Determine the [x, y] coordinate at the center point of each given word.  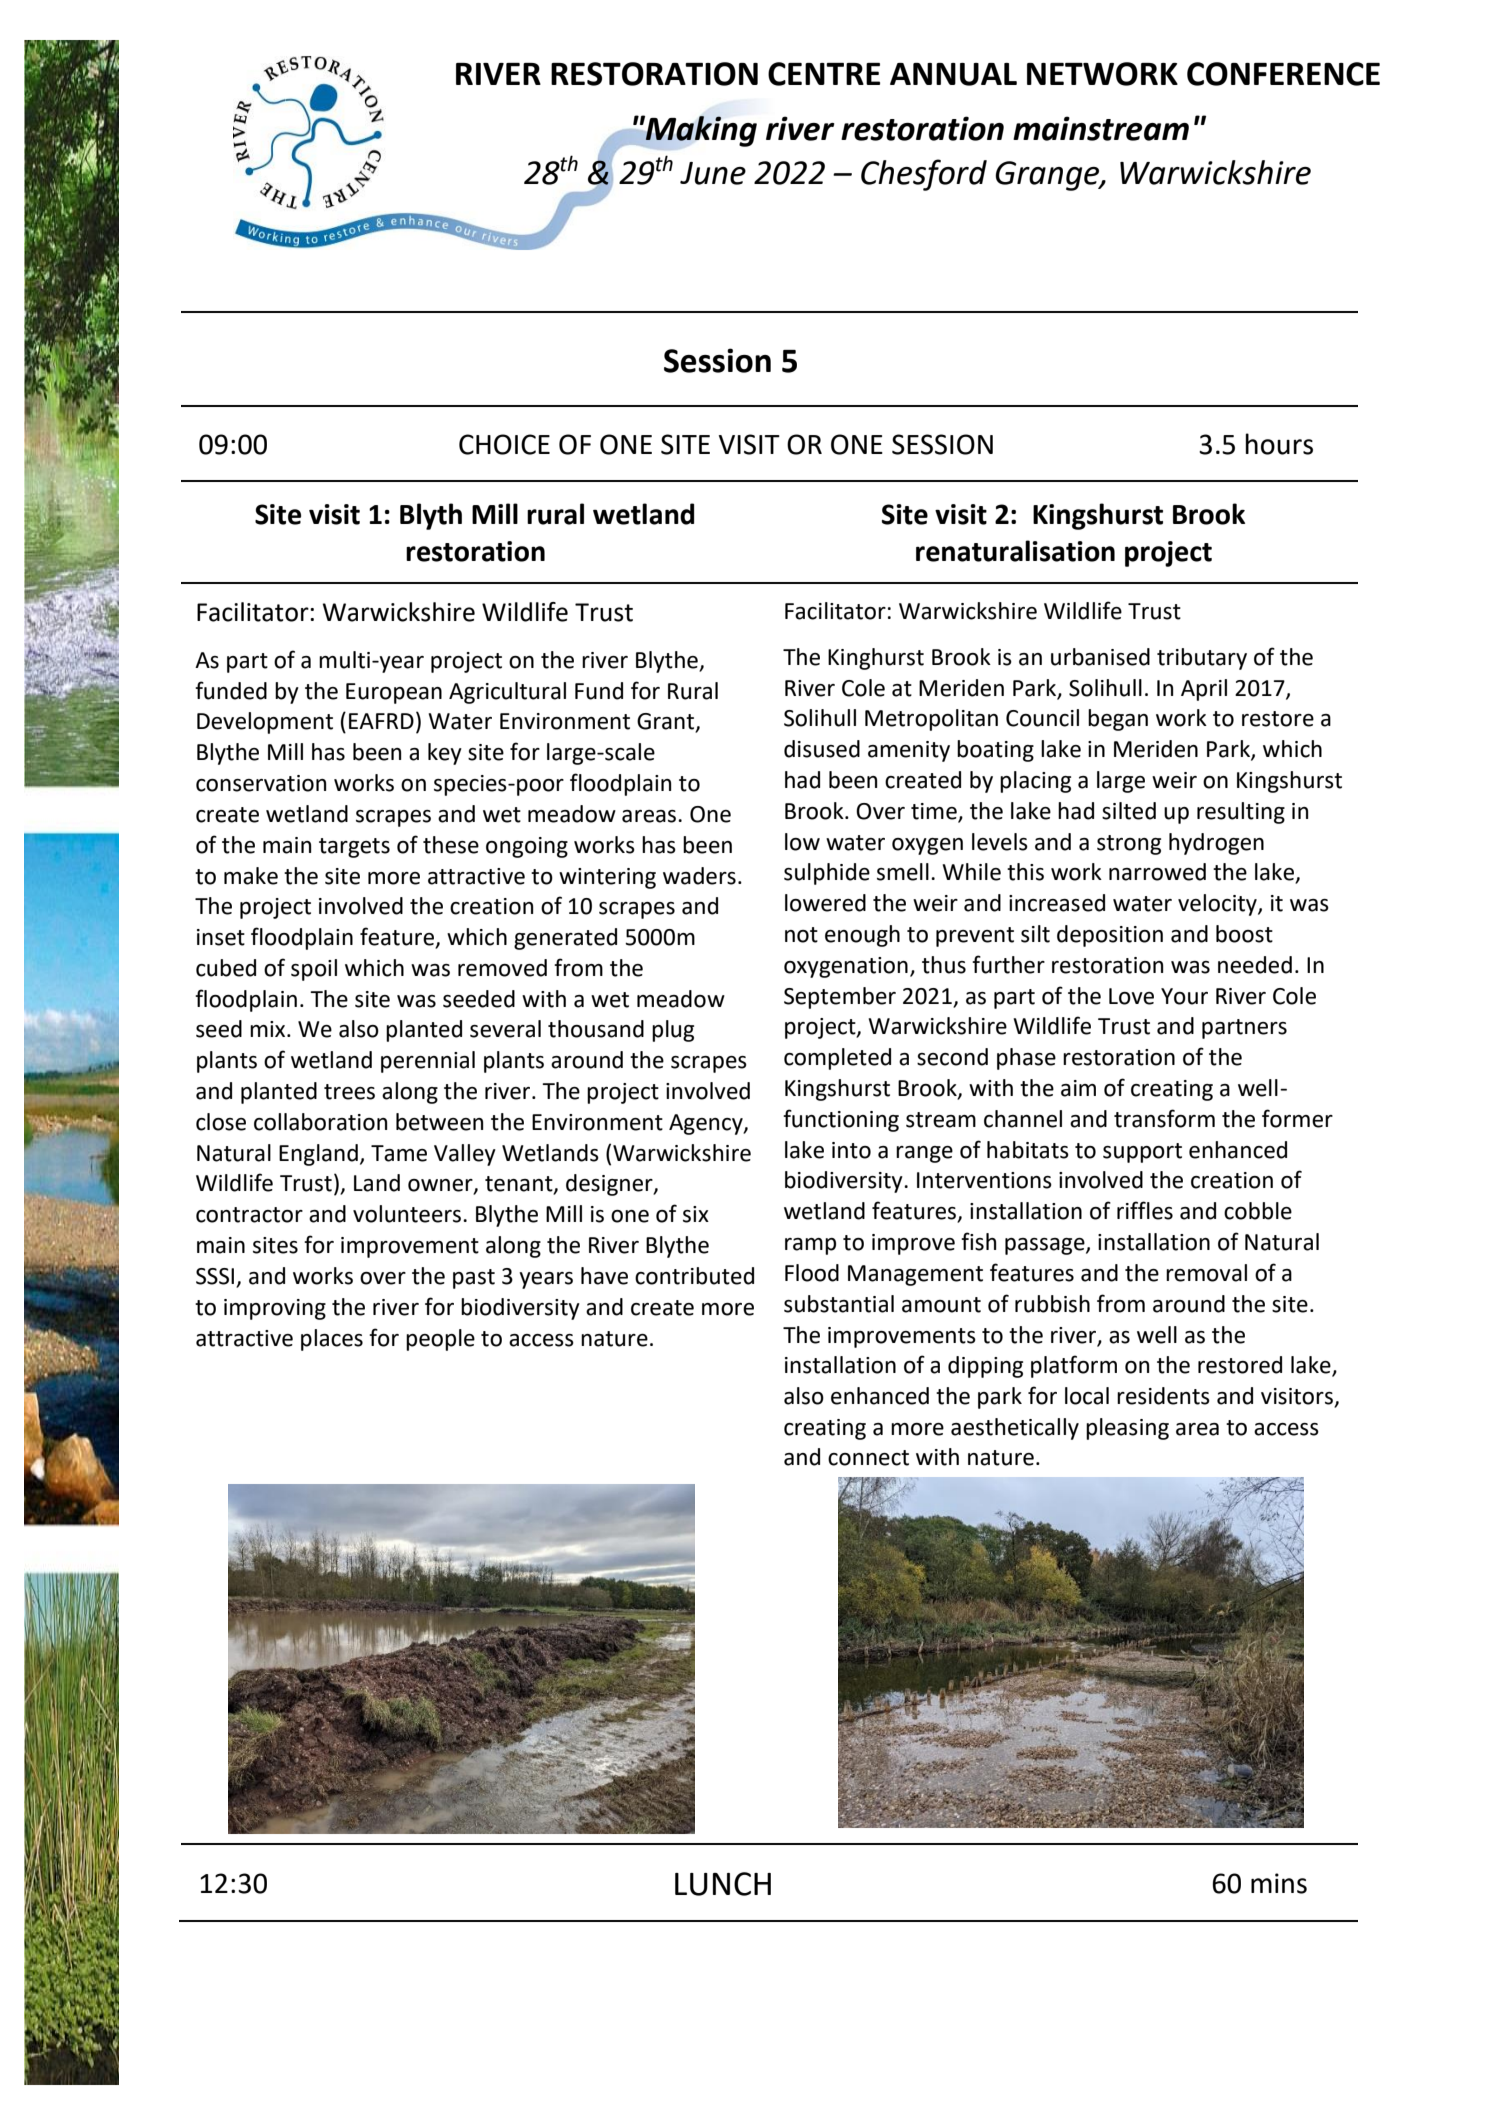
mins [1279, 1883]
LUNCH [723, 1884]
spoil [314, 970]
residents [1163, 1396]
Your [1184, 996]
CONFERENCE [1283, 74]
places [332, 1340]
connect [868, 1458]
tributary [1202, 659]
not [801, 935]
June [713, 173]
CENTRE [824, 74]
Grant [667, 722]
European [394, 693]
